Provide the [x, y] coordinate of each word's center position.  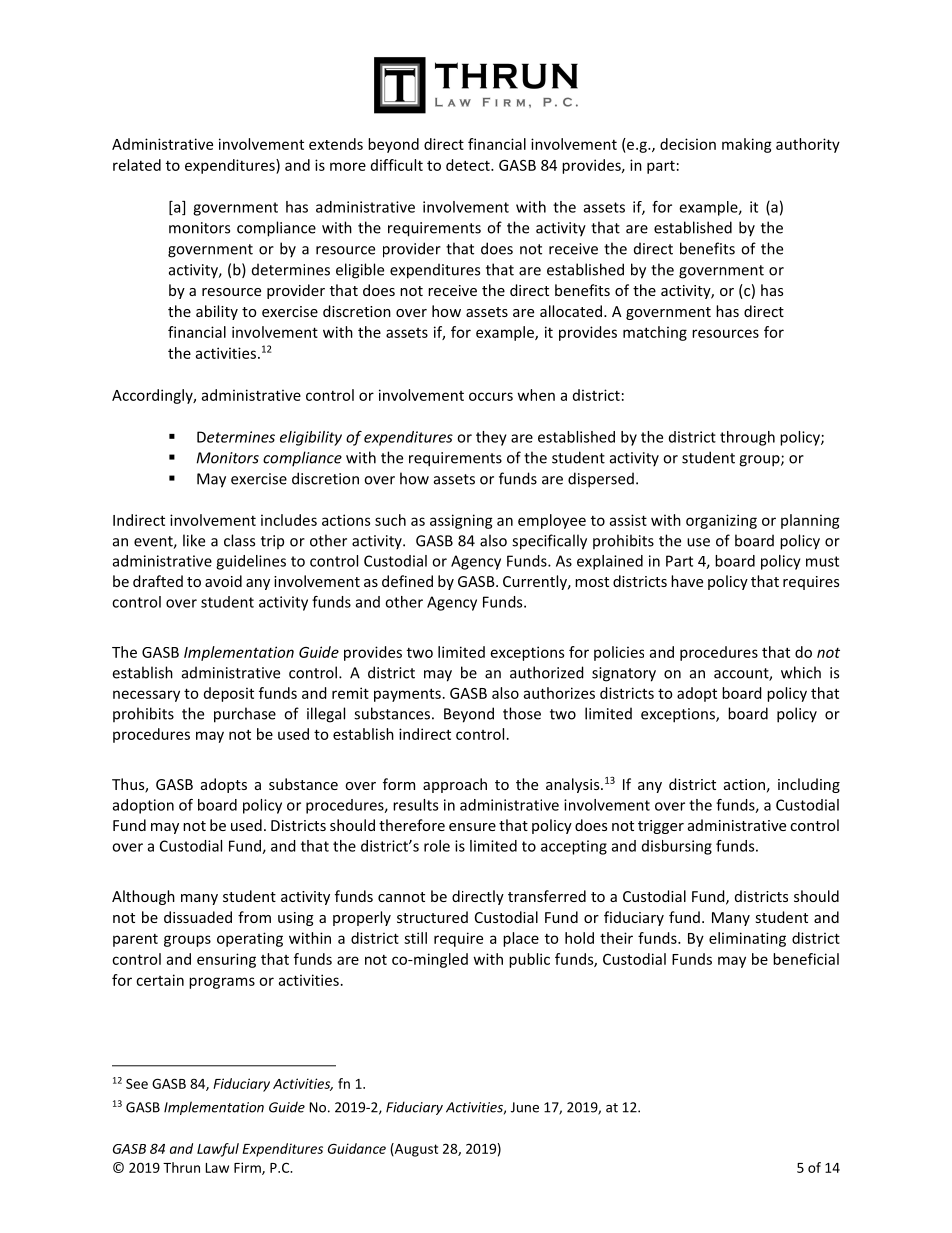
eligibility [311, 438]
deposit [229, 694]
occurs [491, 396]
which [801, 672]
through [747, 438]
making [747, 145]
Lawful [218, 1150]
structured [432, 917]
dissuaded [198, 917]
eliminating [747, 939]
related [137, 165]
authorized [547, 672]
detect [469, 165]
